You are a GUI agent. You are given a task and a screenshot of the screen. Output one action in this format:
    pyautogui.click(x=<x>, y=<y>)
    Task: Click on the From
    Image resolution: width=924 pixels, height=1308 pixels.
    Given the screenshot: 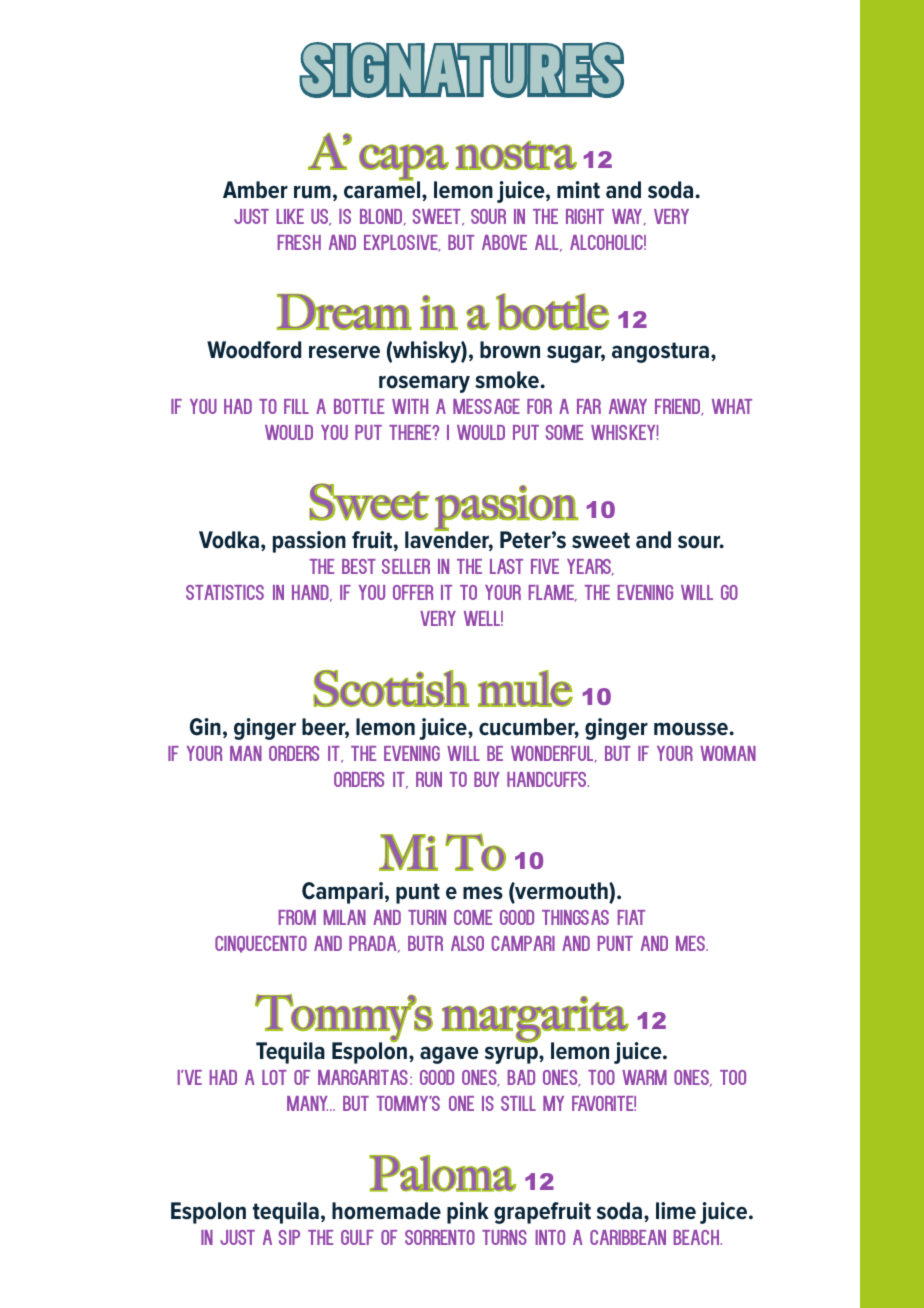 What is the action you would take?
    pyautogui.click(x=297, y=917)
